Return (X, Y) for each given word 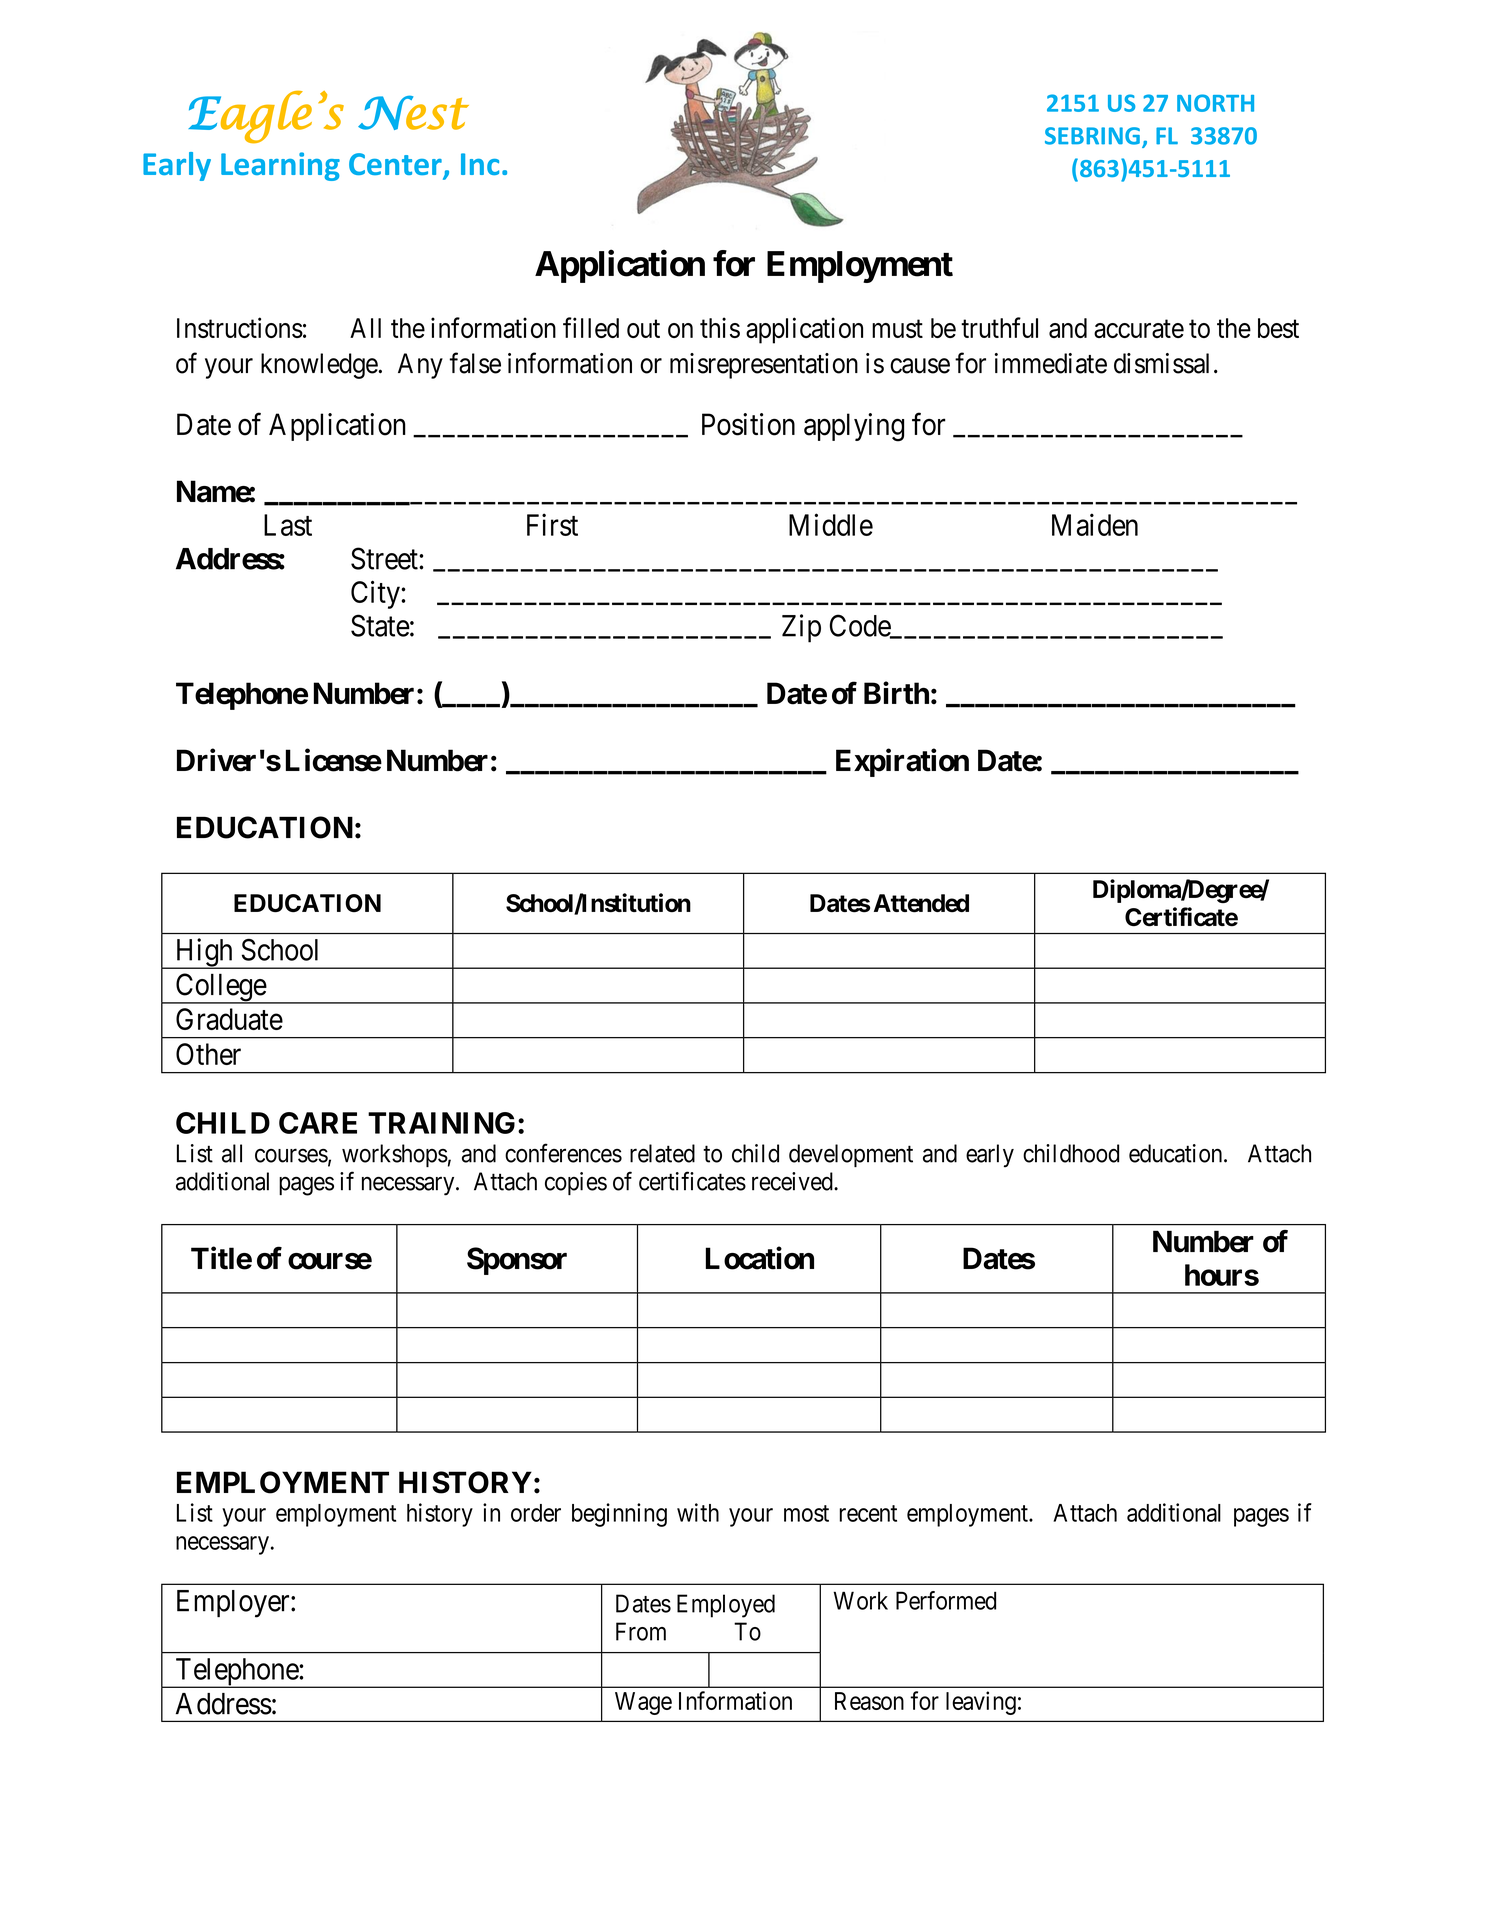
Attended (921, 903)
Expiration (902, 762)
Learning (280, 166)
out (643, 329)
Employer (234, 1604)
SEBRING (1092, 136)
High (204, 953)
